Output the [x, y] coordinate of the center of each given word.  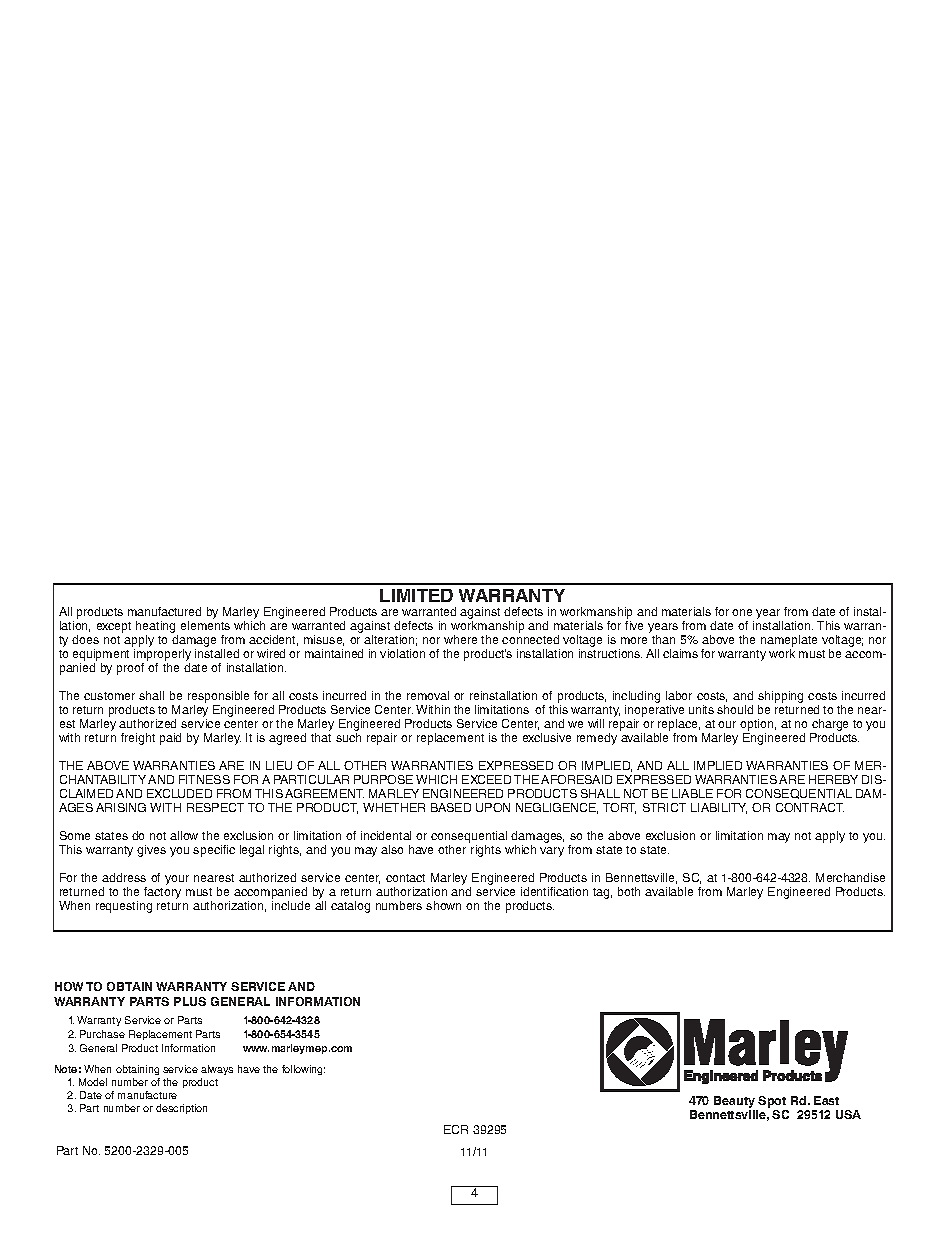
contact [405, 878]
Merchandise [850, 877]
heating [157, 628]
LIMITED [416, 595]
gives [151, 851]
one [742, 612]
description [181, 1109]
